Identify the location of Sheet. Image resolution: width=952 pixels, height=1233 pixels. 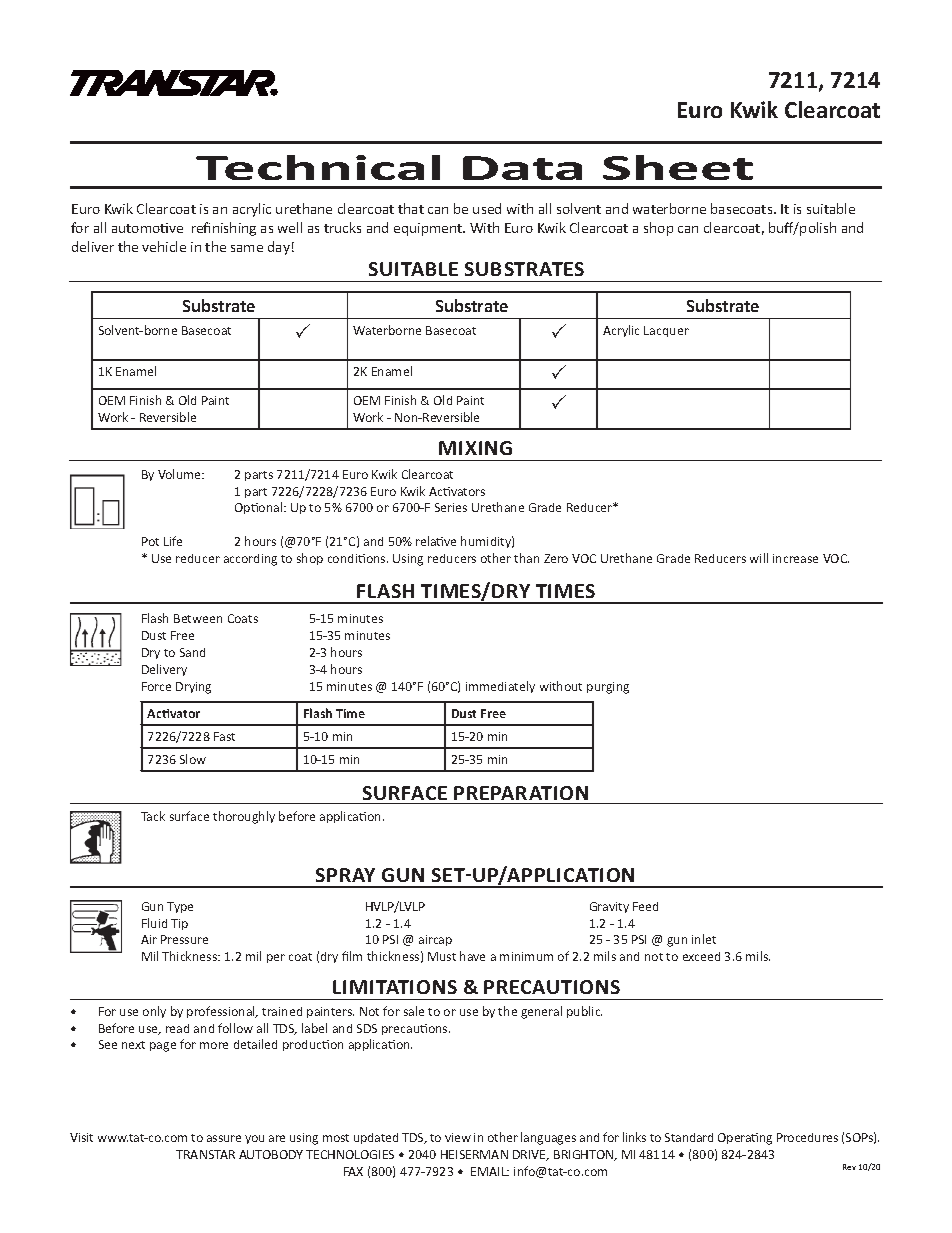
(678, 167).
